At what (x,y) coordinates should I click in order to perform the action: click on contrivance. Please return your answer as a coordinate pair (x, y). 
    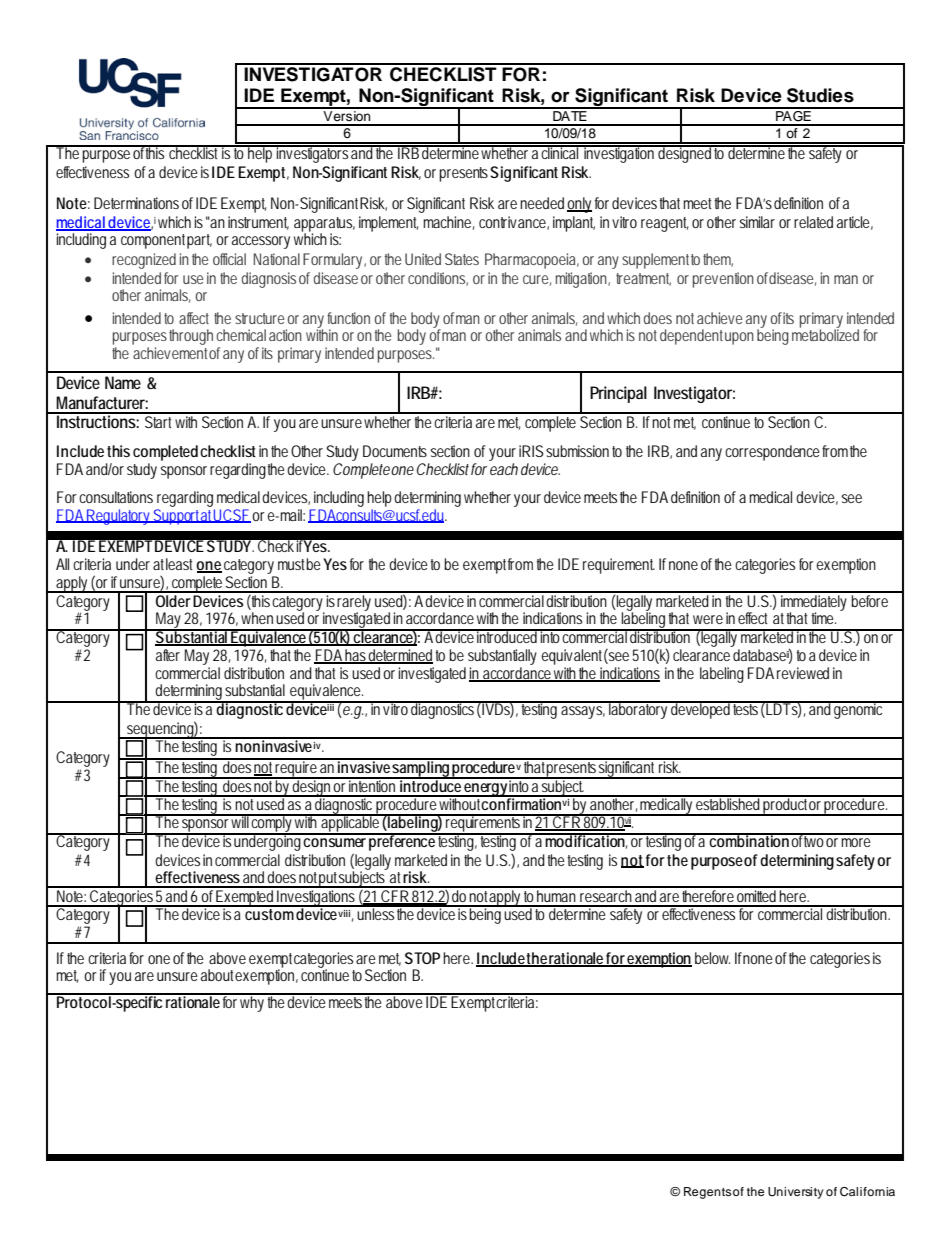
    Looking at the image, I should click on (514, 223).
